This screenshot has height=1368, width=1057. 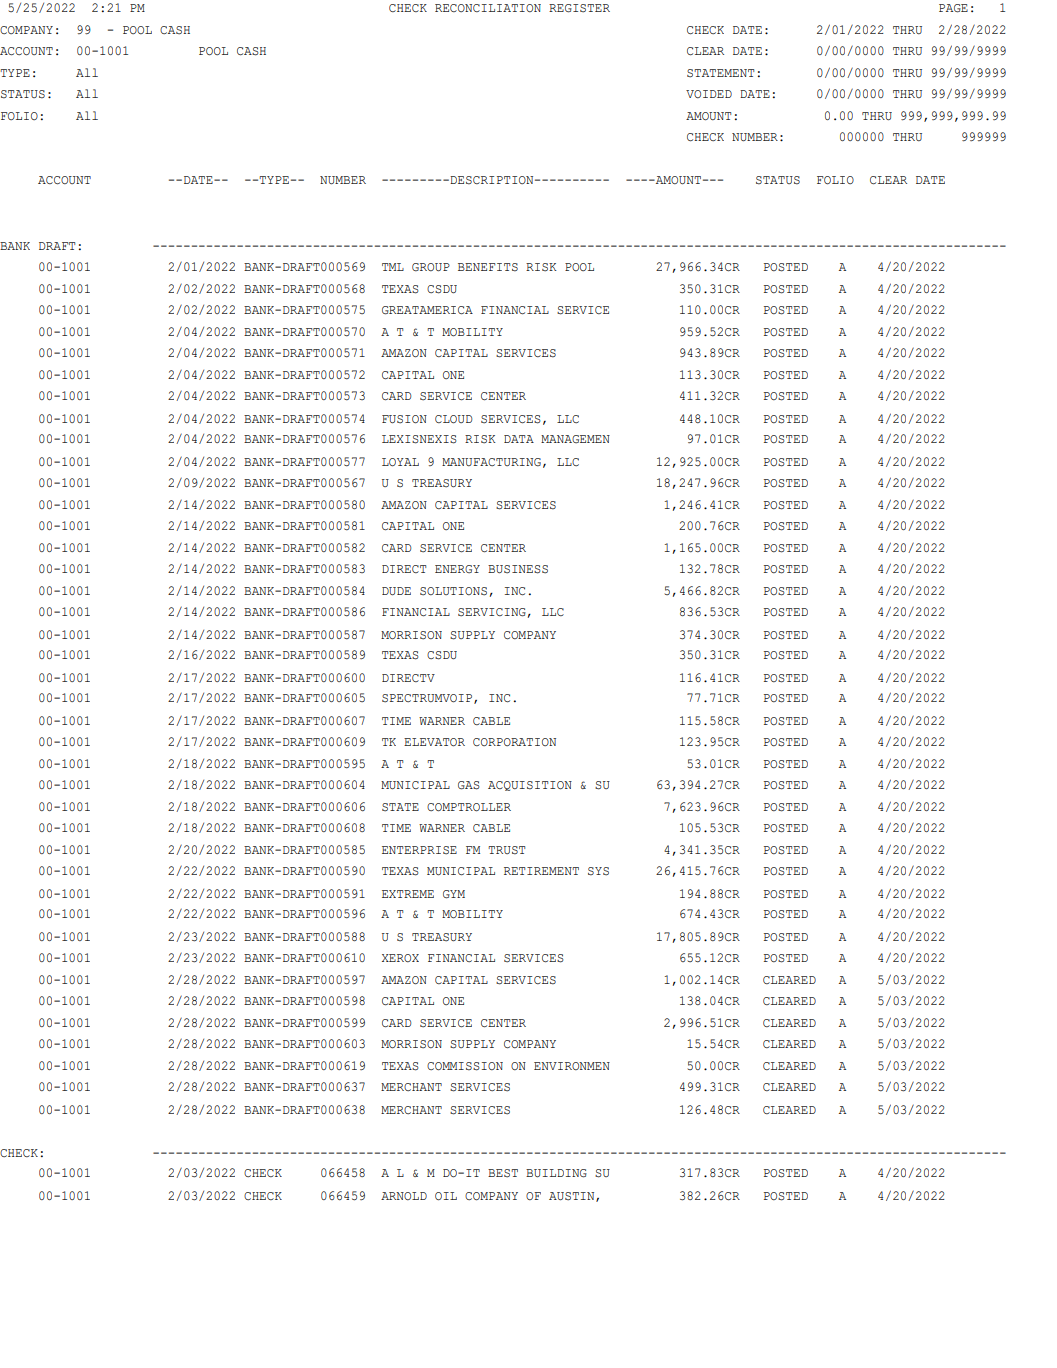 I want to click on RETIREMENT, so click(x=541, y=871).
